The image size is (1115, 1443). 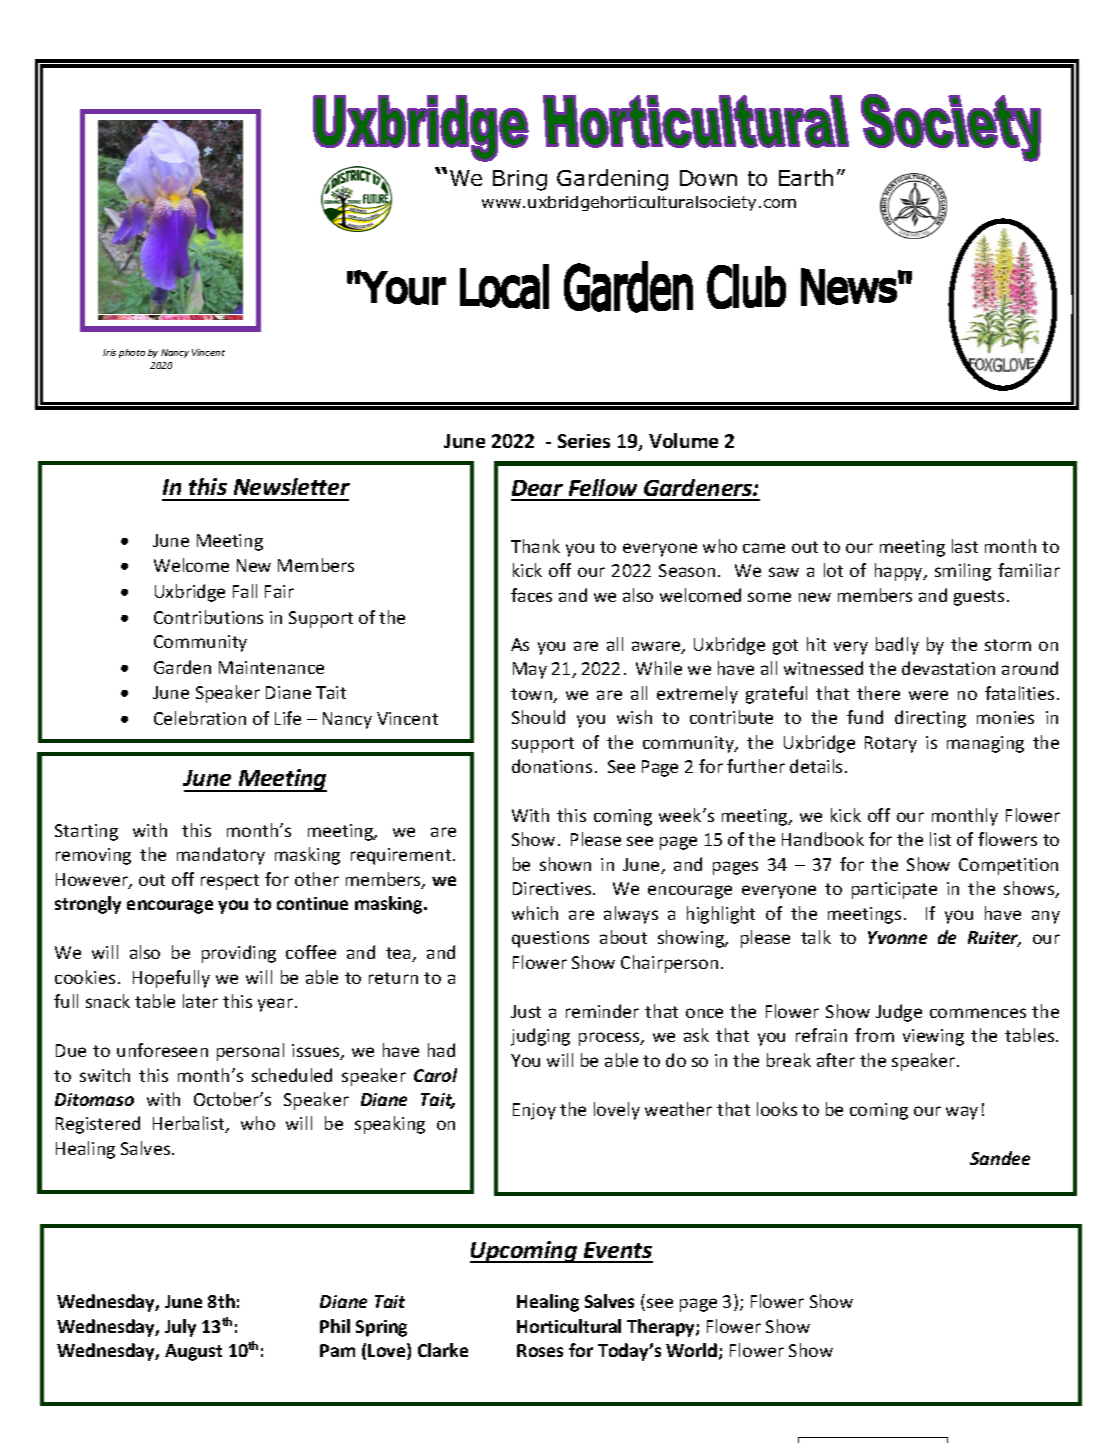 What do you see at coordinates (180, 1328) in the screenshot?
I see `July` at bounding box center [180, 1328].
